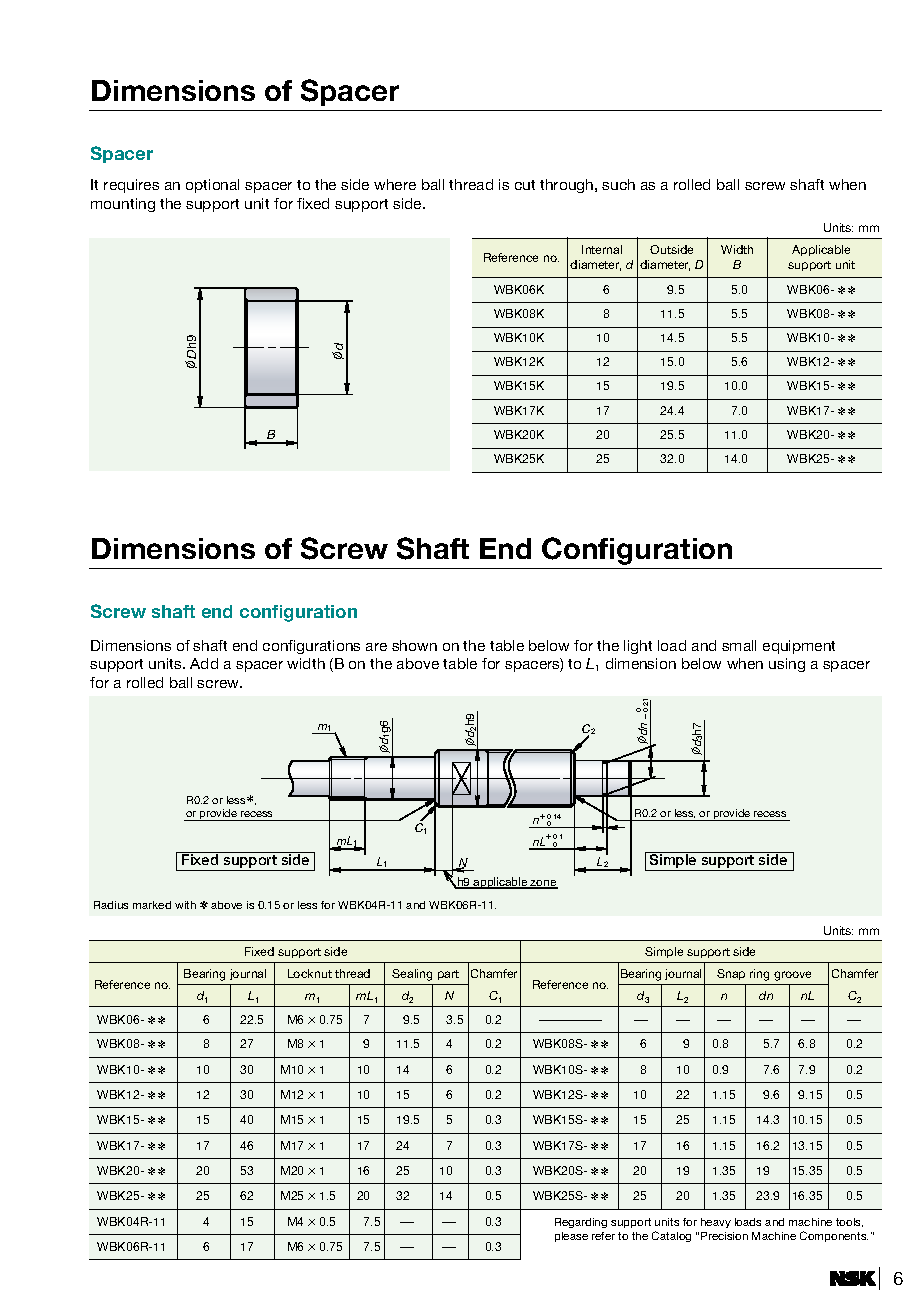 The width and height of the page is (924, 1308). I want to click on small, so click(739, 645).
